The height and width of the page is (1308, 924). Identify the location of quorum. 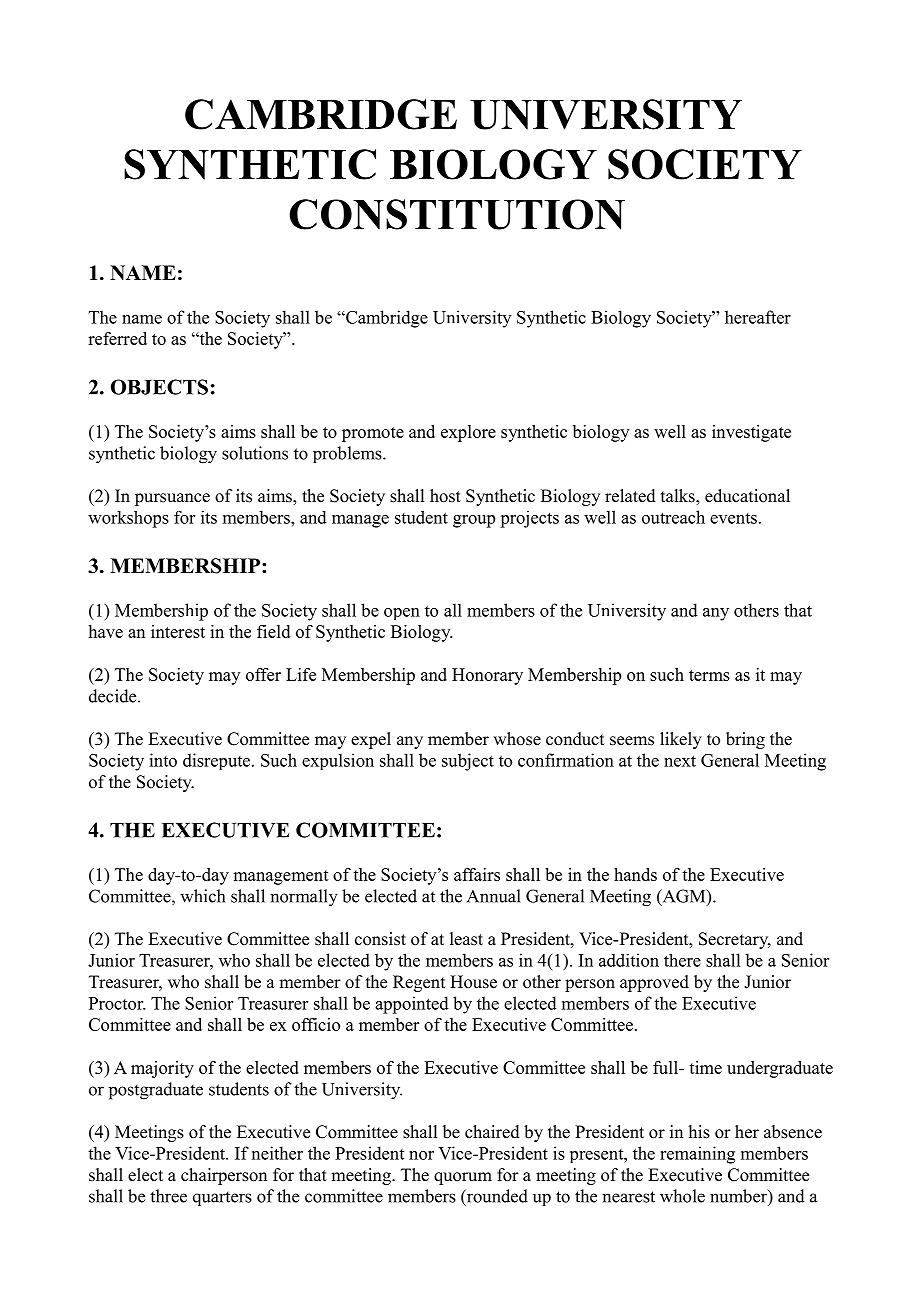
(463, 1178).
